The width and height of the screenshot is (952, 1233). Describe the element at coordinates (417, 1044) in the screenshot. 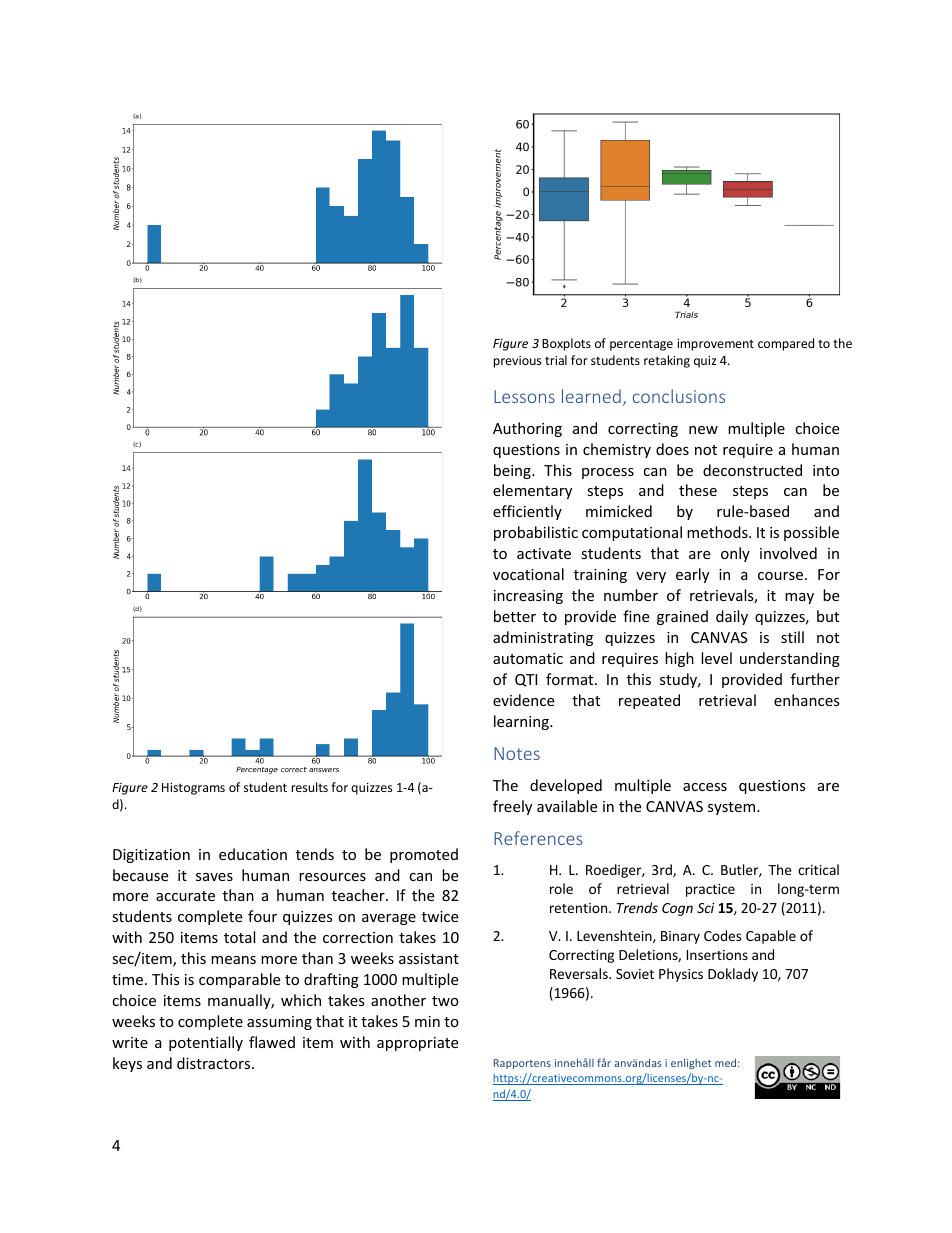

I see `appropriate` at that location.
